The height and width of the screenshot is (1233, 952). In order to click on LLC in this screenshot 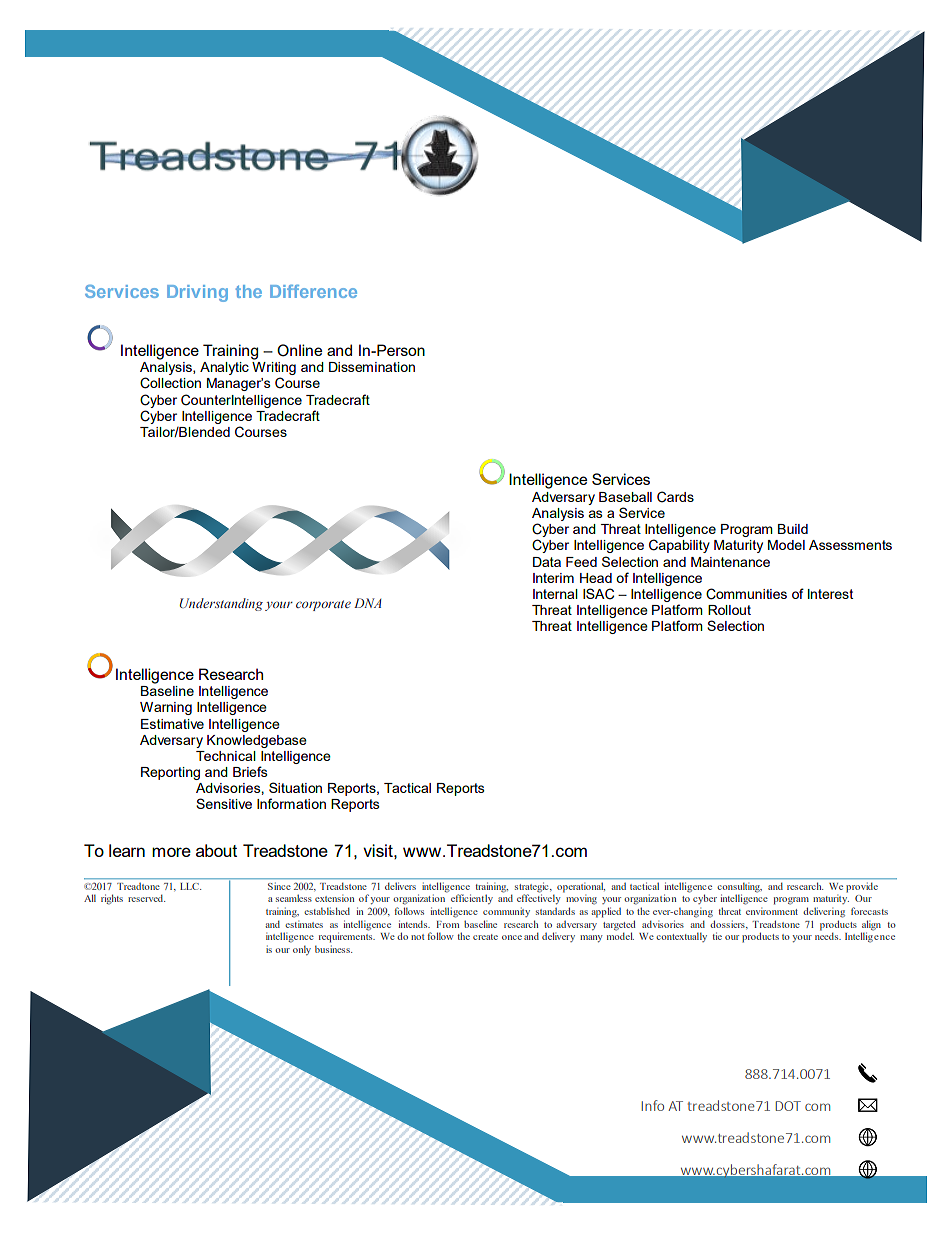, I will do `click(190, 886)`.
